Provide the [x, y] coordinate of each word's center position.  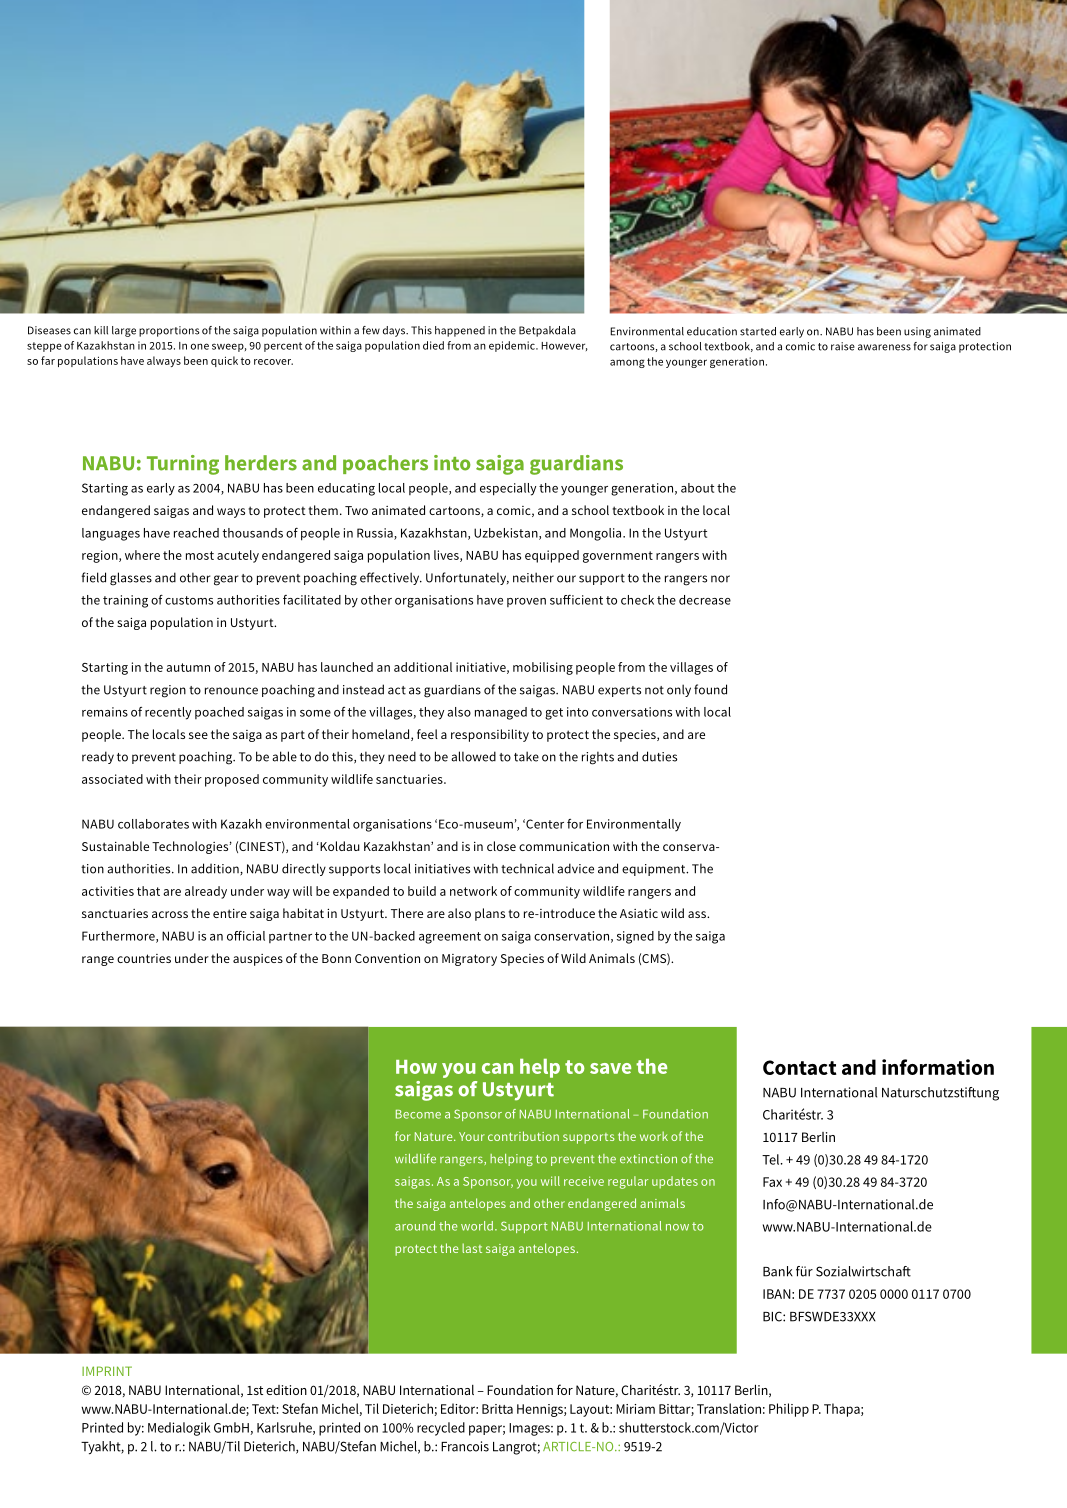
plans [490, 914]
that [148, 891]
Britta [497, 1409]
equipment [655, 870]
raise [843, 346]
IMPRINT [107, 1371]
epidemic [513, 346]
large [124, 331]
